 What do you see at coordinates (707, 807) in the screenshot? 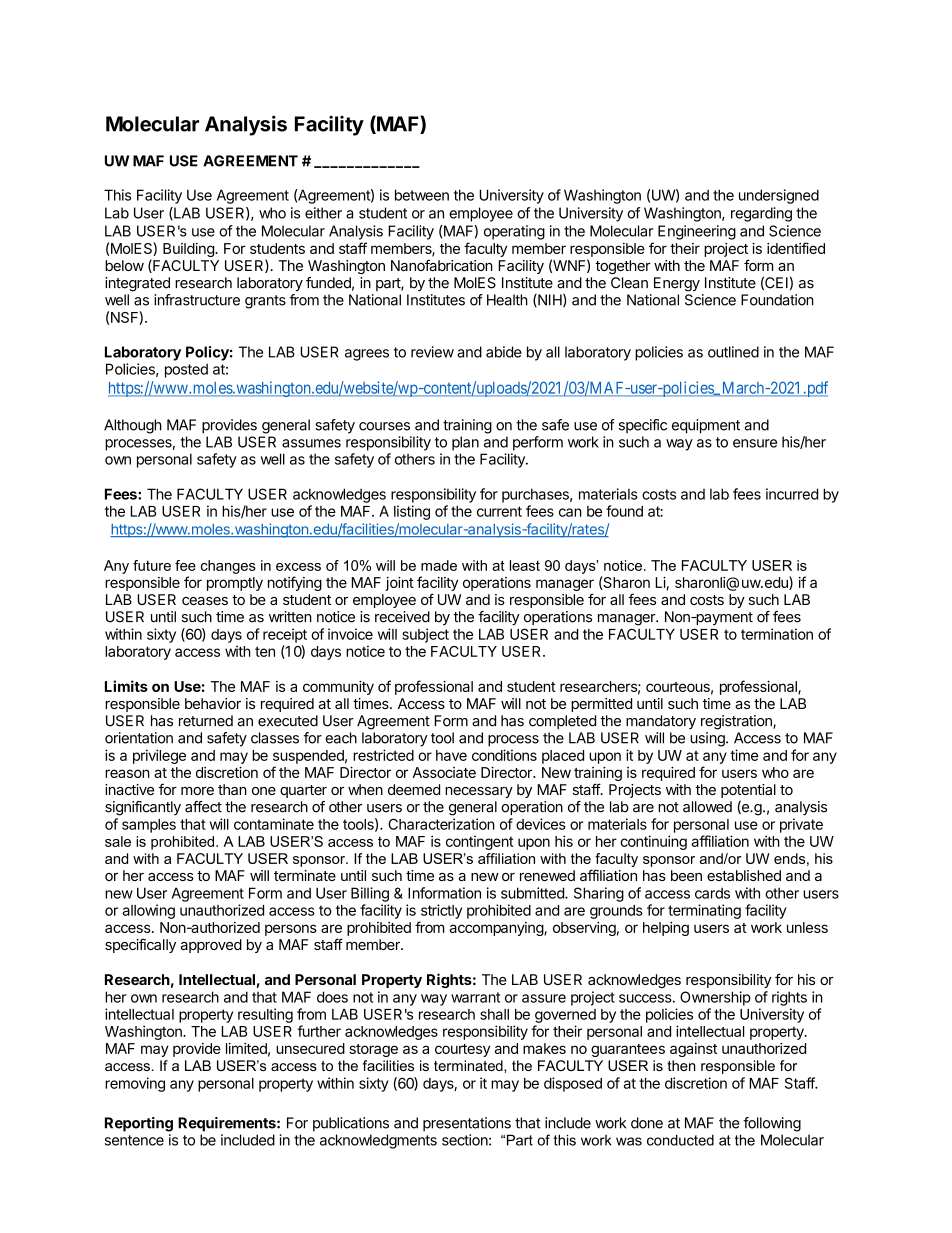
I see `allowed` at bounding box center [707, 807].
